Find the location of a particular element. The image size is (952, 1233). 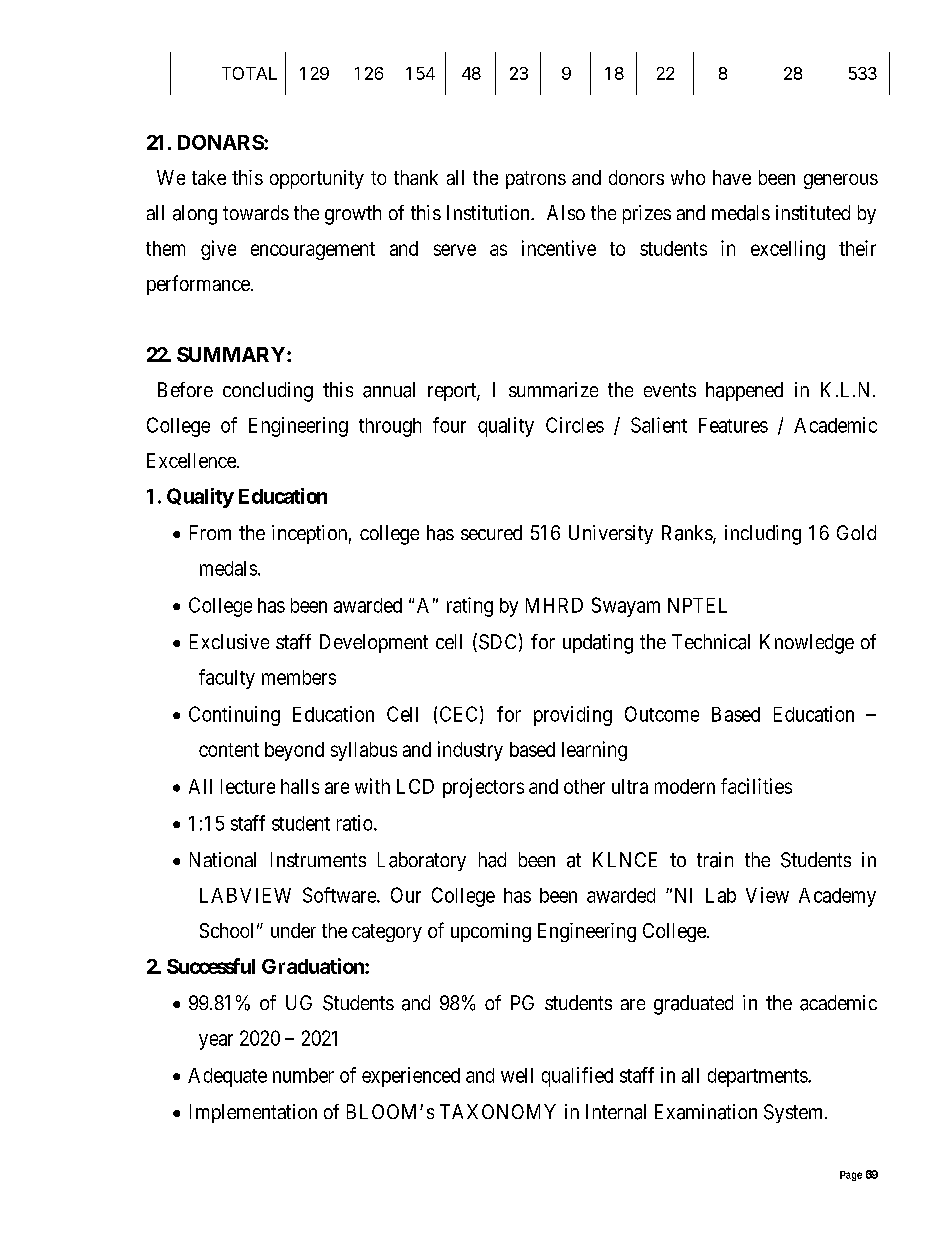

Knowledge is located at coordinates (807, 644).
